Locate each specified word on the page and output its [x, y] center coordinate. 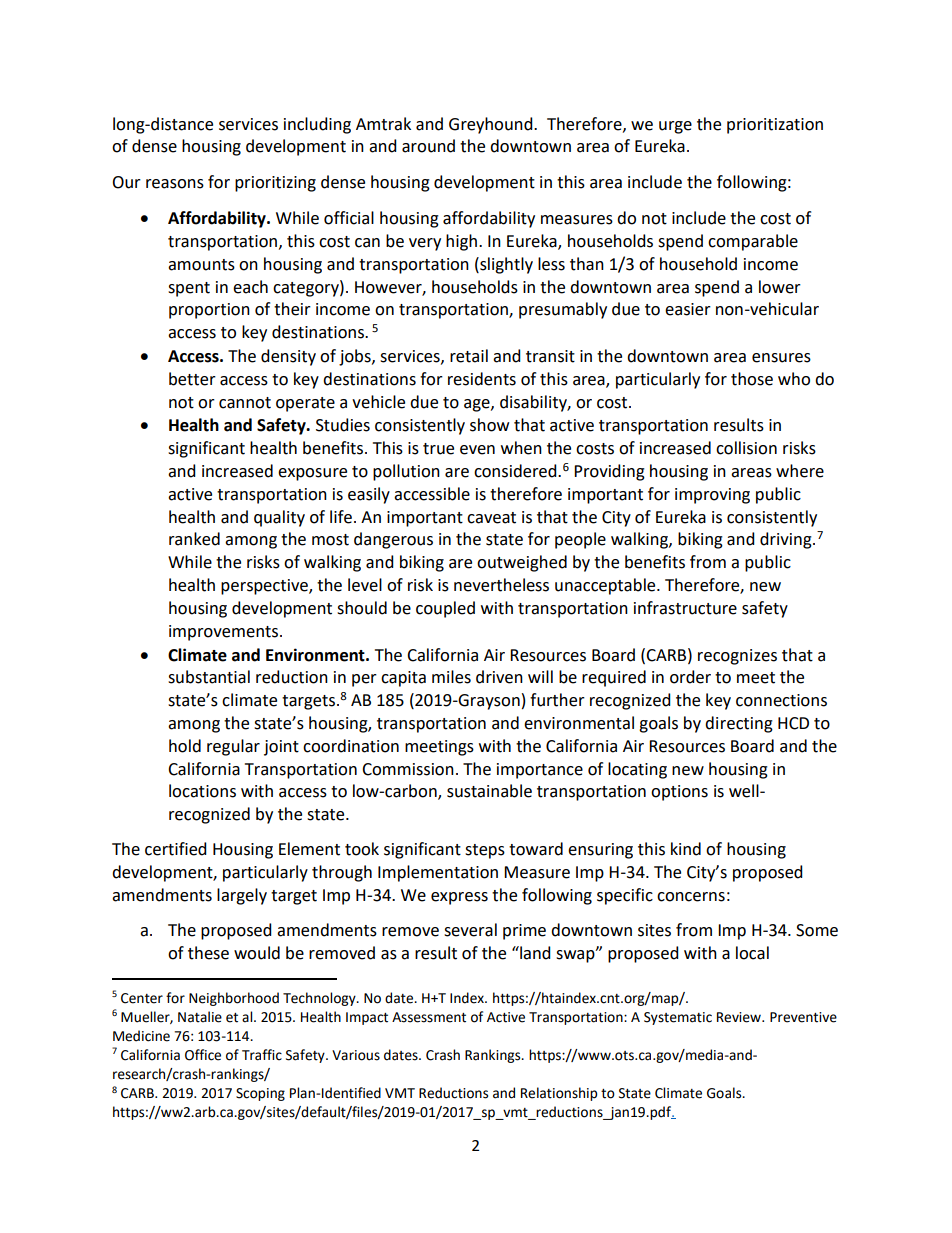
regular [233, 747]
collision [746, 448]
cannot [245, 403]
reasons [175, 184]
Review [740, 1017]
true [438, 449]
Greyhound [492, 125]
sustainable [489, 791]
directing [739, 724]
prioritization [775, 126]
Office [203, 1055]
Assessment [429, 1017]
